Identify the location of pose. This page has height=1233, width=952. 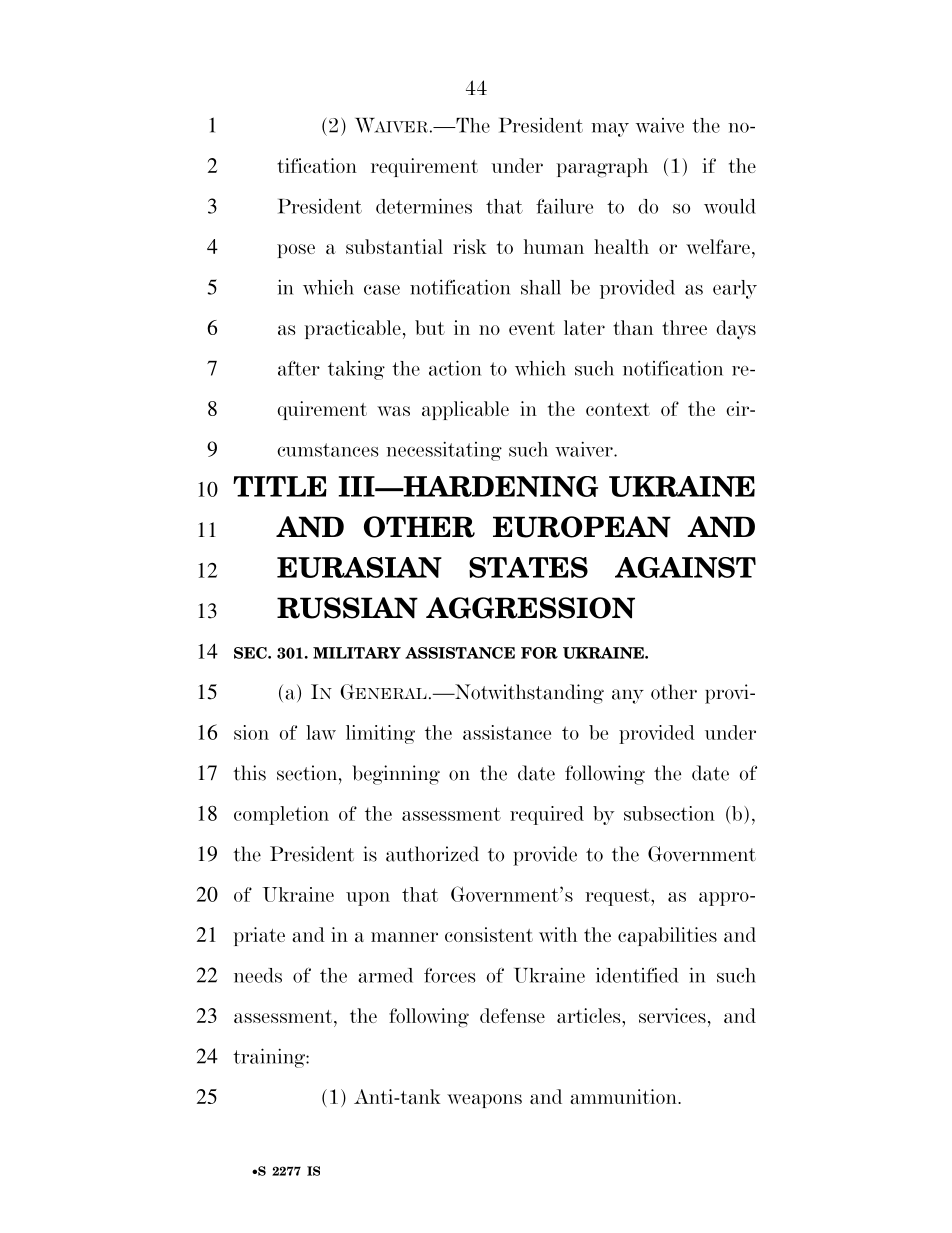
(296, 251).
